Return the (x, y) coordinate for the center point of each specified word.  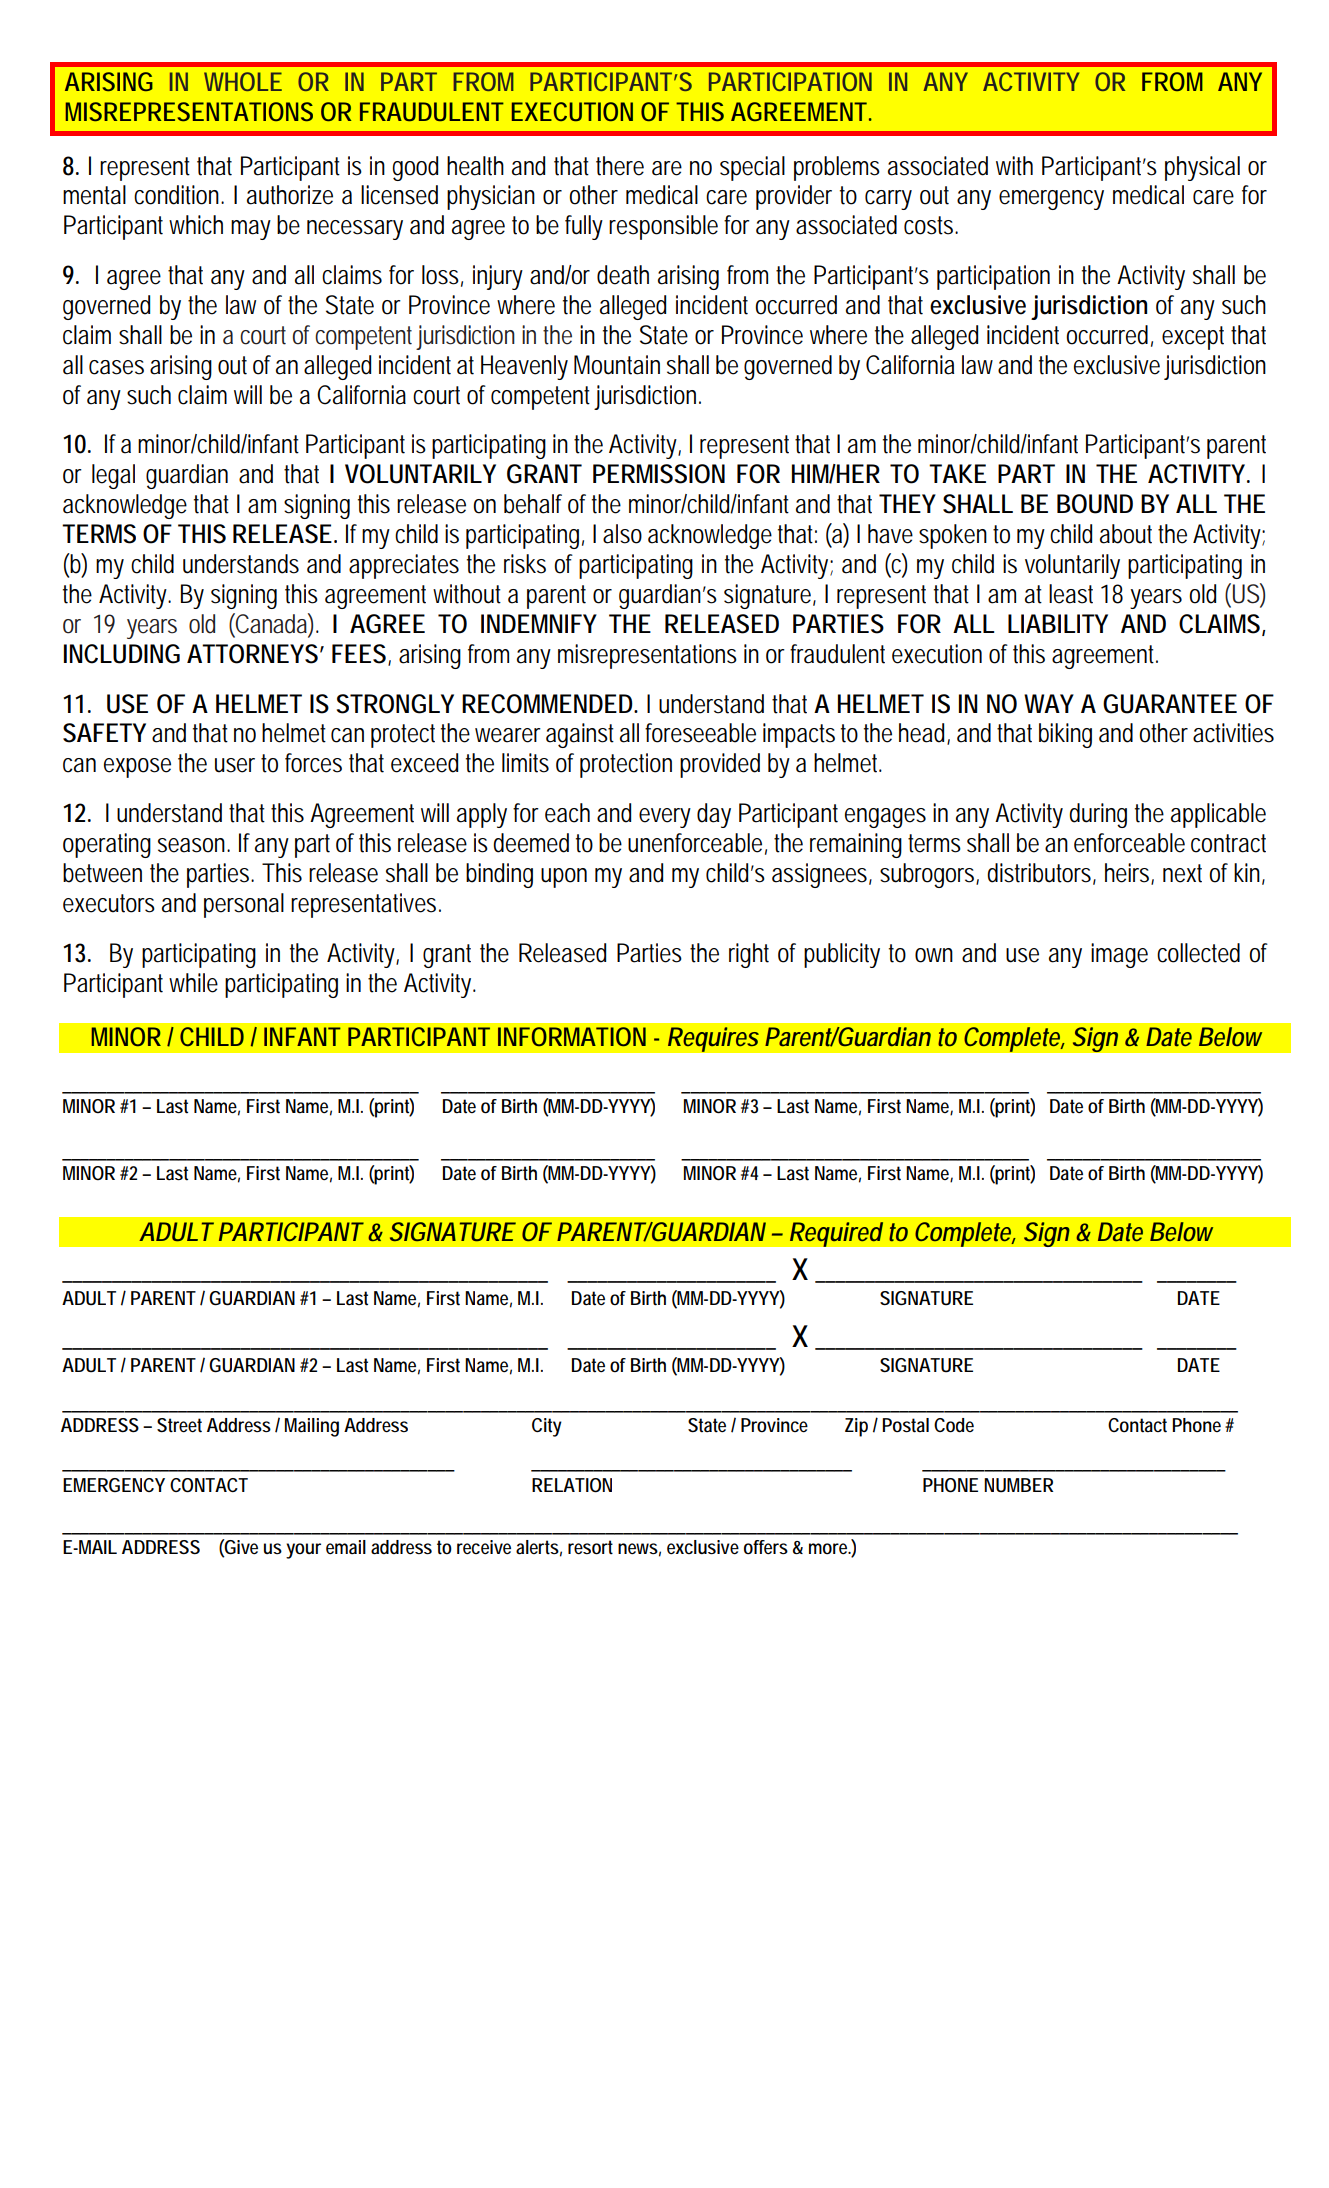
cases (116, 367)
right (749, 955)
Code (954, 1425)
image (1119, 955)
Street (179, 1425)
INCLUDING (122, 654)
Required (836, 1234)
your (303, 1551)
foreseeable (700, 733)
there (620, 166)
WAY (1049, 703)
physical (1202, 168)
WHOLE (243, 81)
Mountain (617, 365)
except (1193, 338)
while (193, 983)
